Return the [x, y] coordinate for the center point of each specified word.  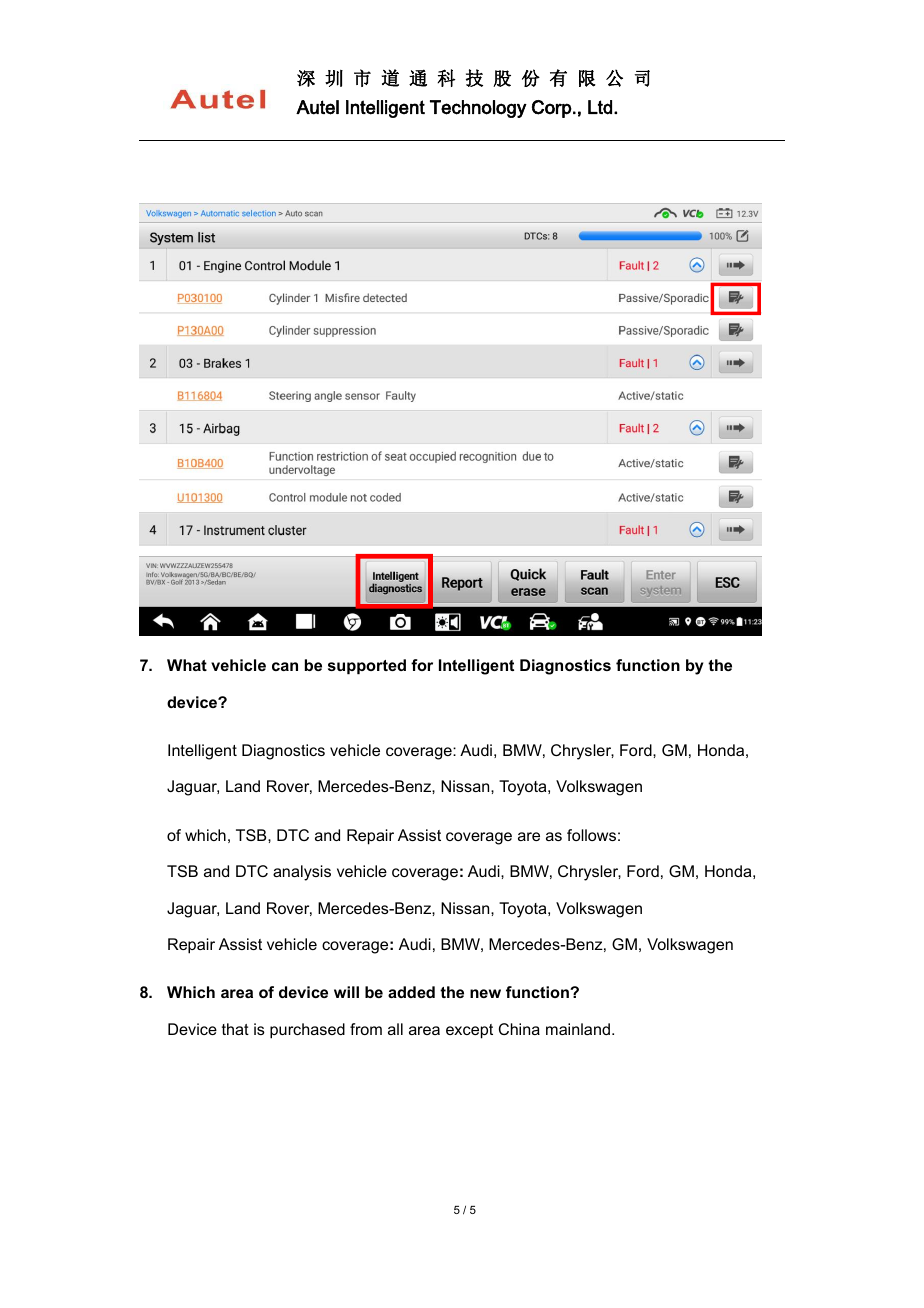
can [285, 666]
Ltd [600, 107]
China [519, 1029]
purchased [307, 1031]
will [346, 992]
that [235, 1029]
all [395, 1029]
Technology [478, 109]
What [187, 665]
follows [591, 835]
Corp [553, 109]
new [485, 993]
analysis [302, 873]
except [469, 1031]
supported [367, 667]
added [411, 992]
